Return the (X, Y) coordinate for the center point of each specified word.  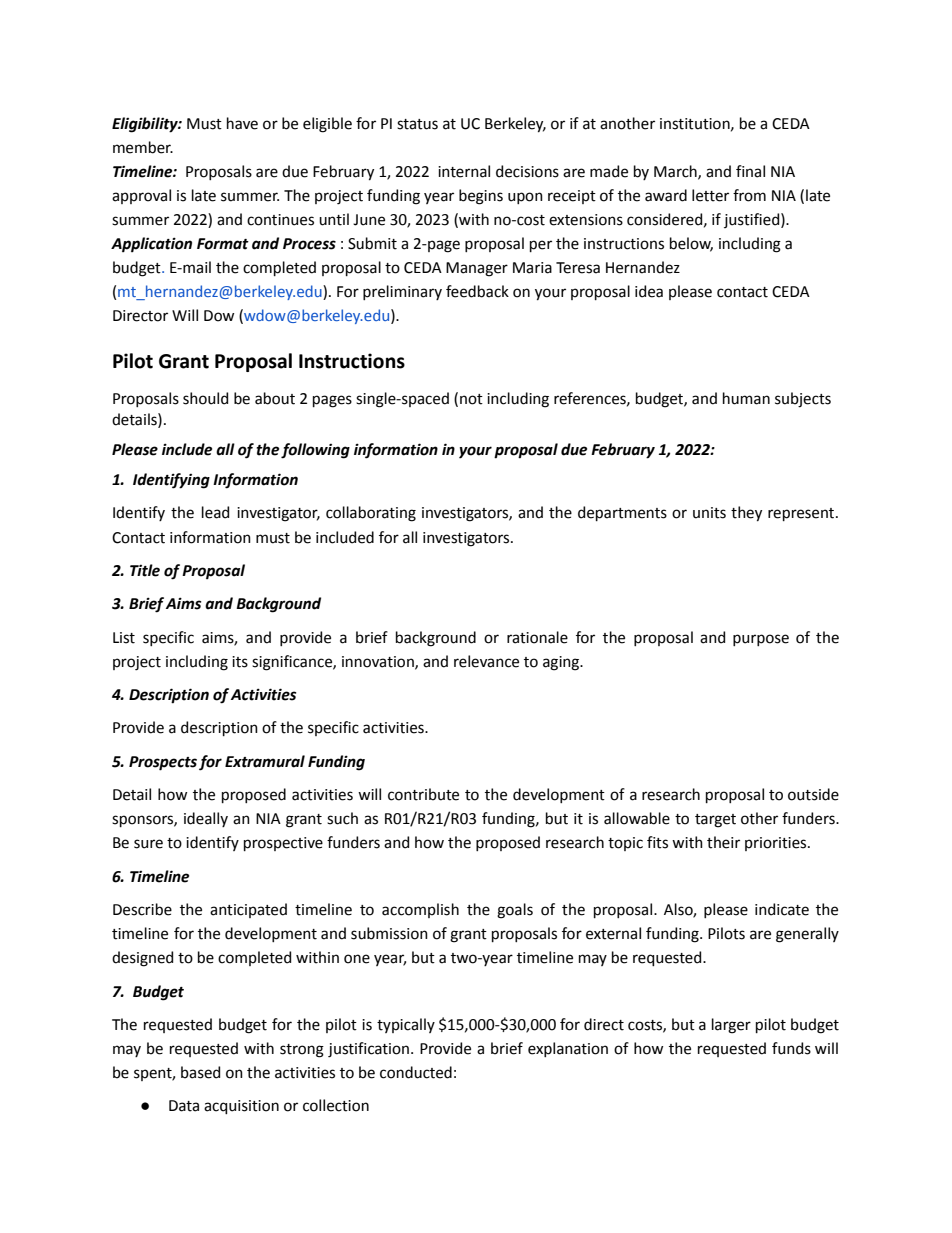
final (750, 171)
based (200, 1072)
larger (731, 1026)
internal (464, 171)
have (242, 123)
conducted (416, 1072)
